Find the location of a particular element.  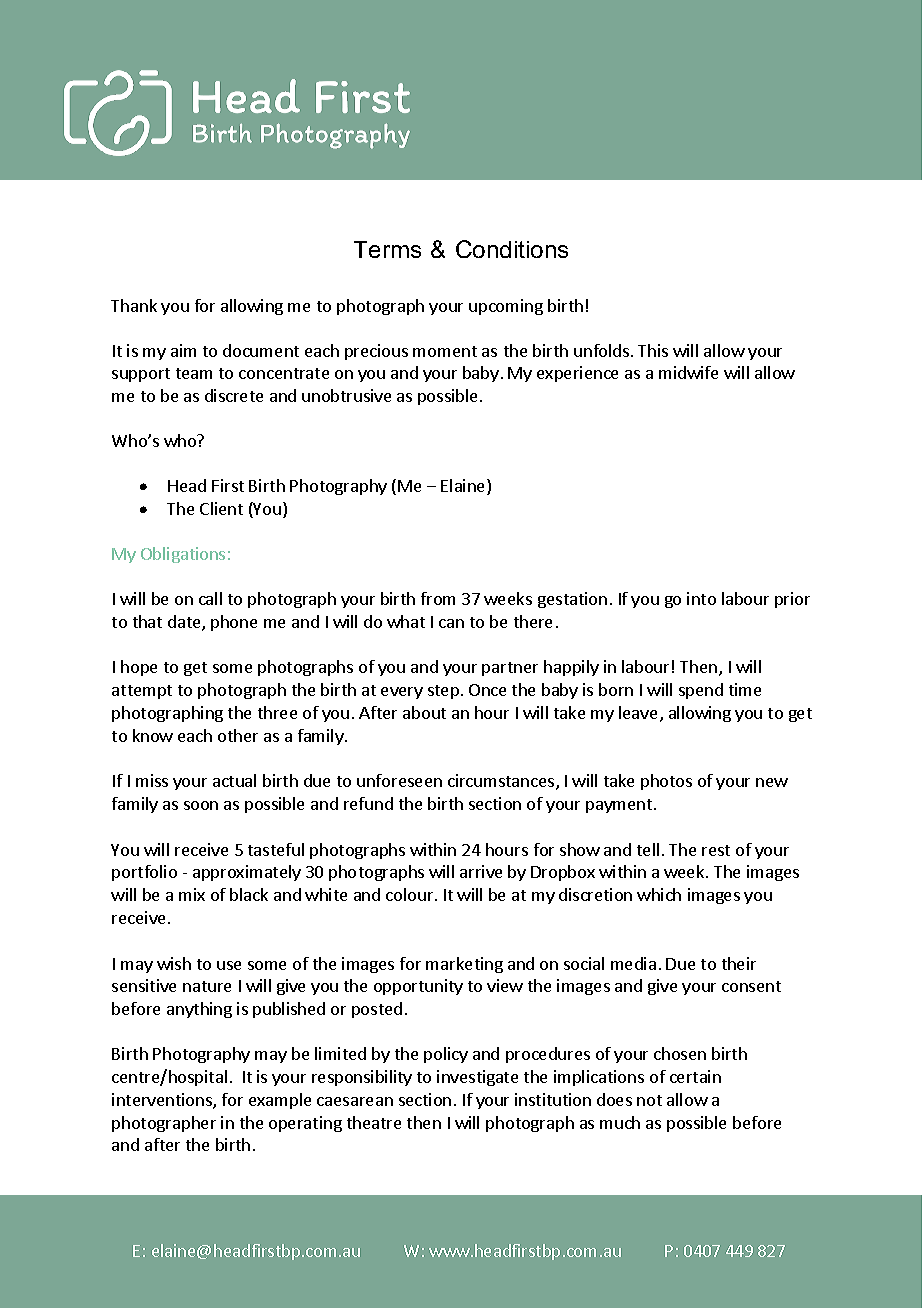

Conditions is located at coordinates (512, 249).
